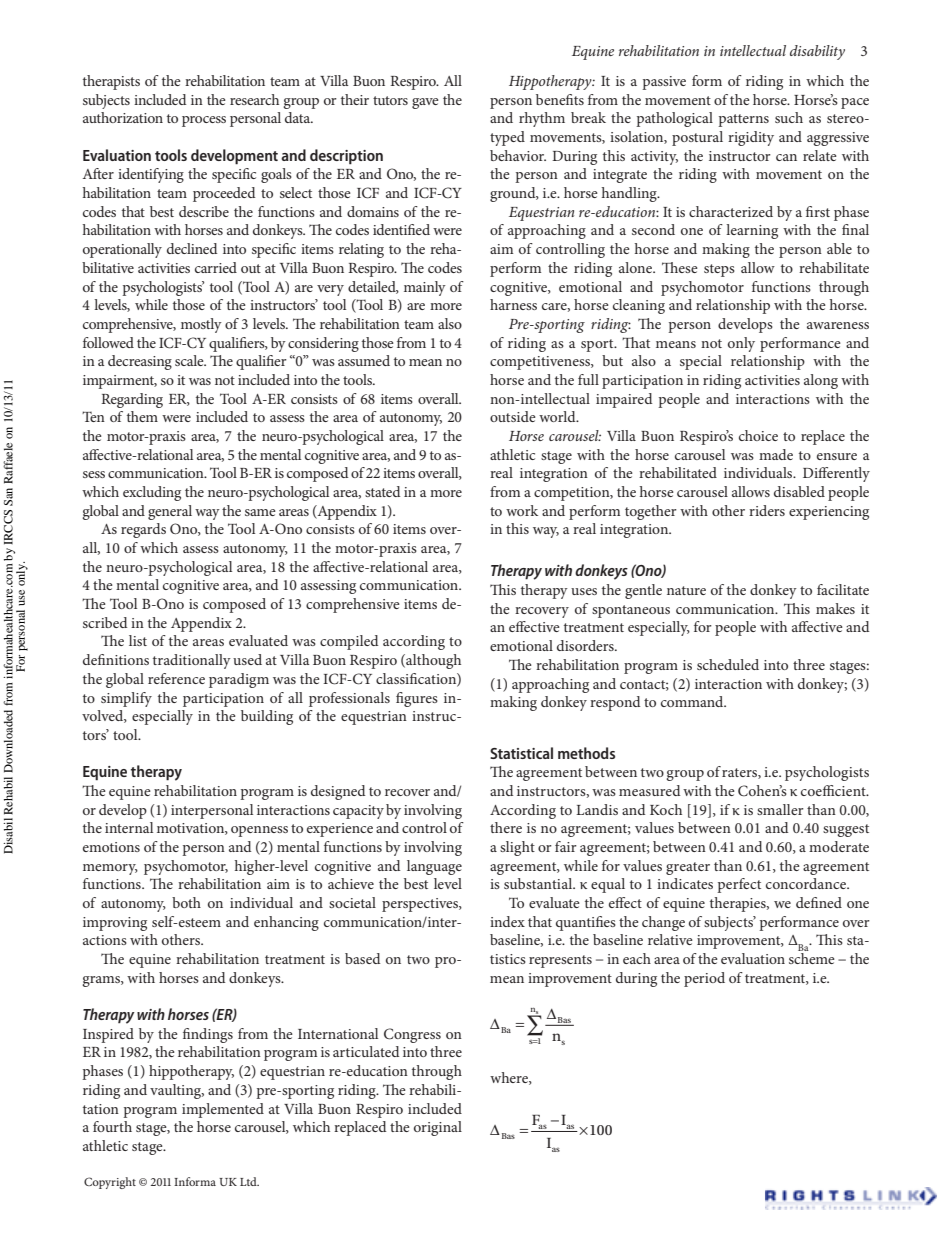  What do you see at coordinates (728, 664) in the image?
I see `scheduled` at bounding box center [728, 664].
